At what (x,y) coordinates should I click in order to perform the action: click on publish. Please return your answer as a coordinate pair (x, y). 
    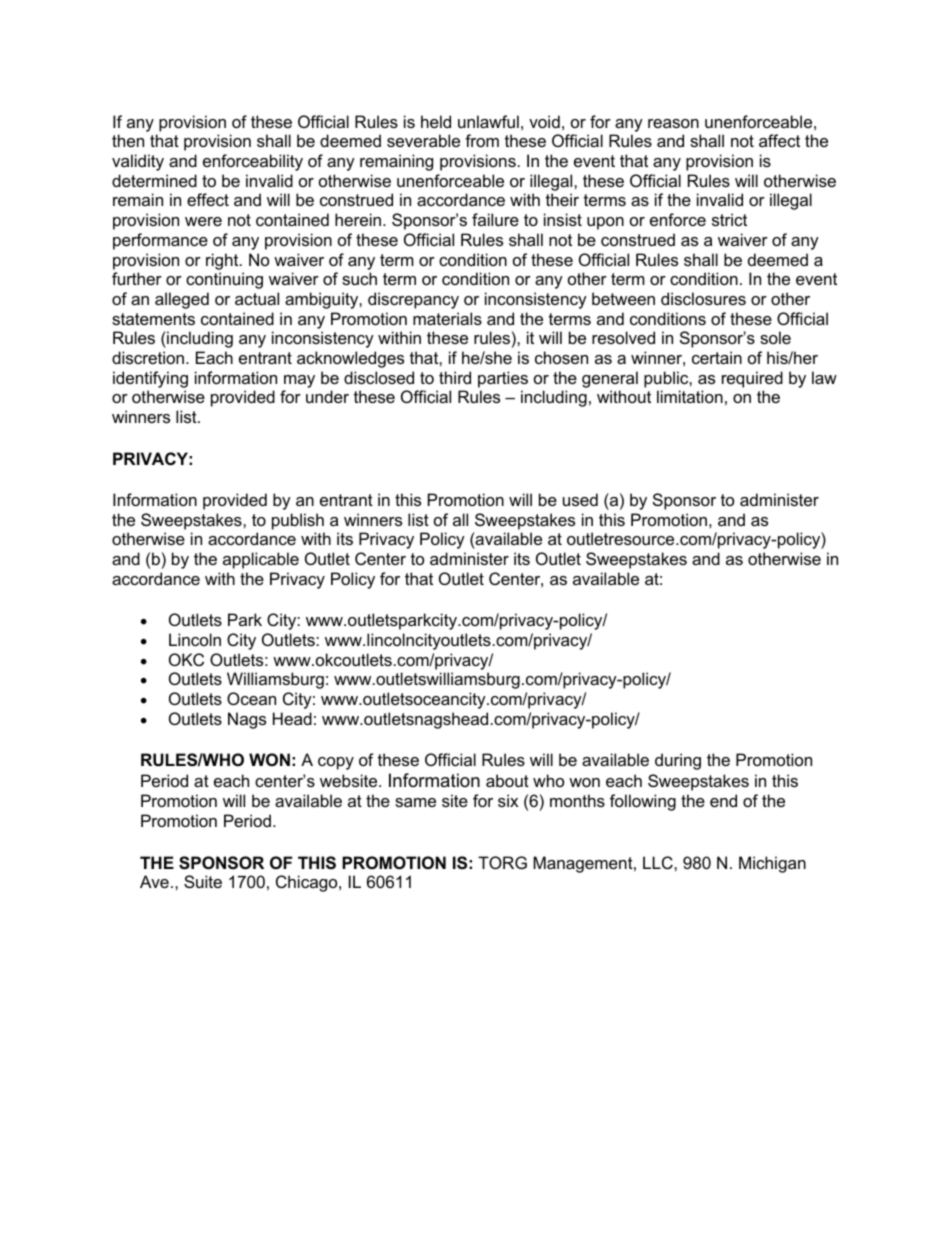
    Looking at the image, I should click on (298, 521).
